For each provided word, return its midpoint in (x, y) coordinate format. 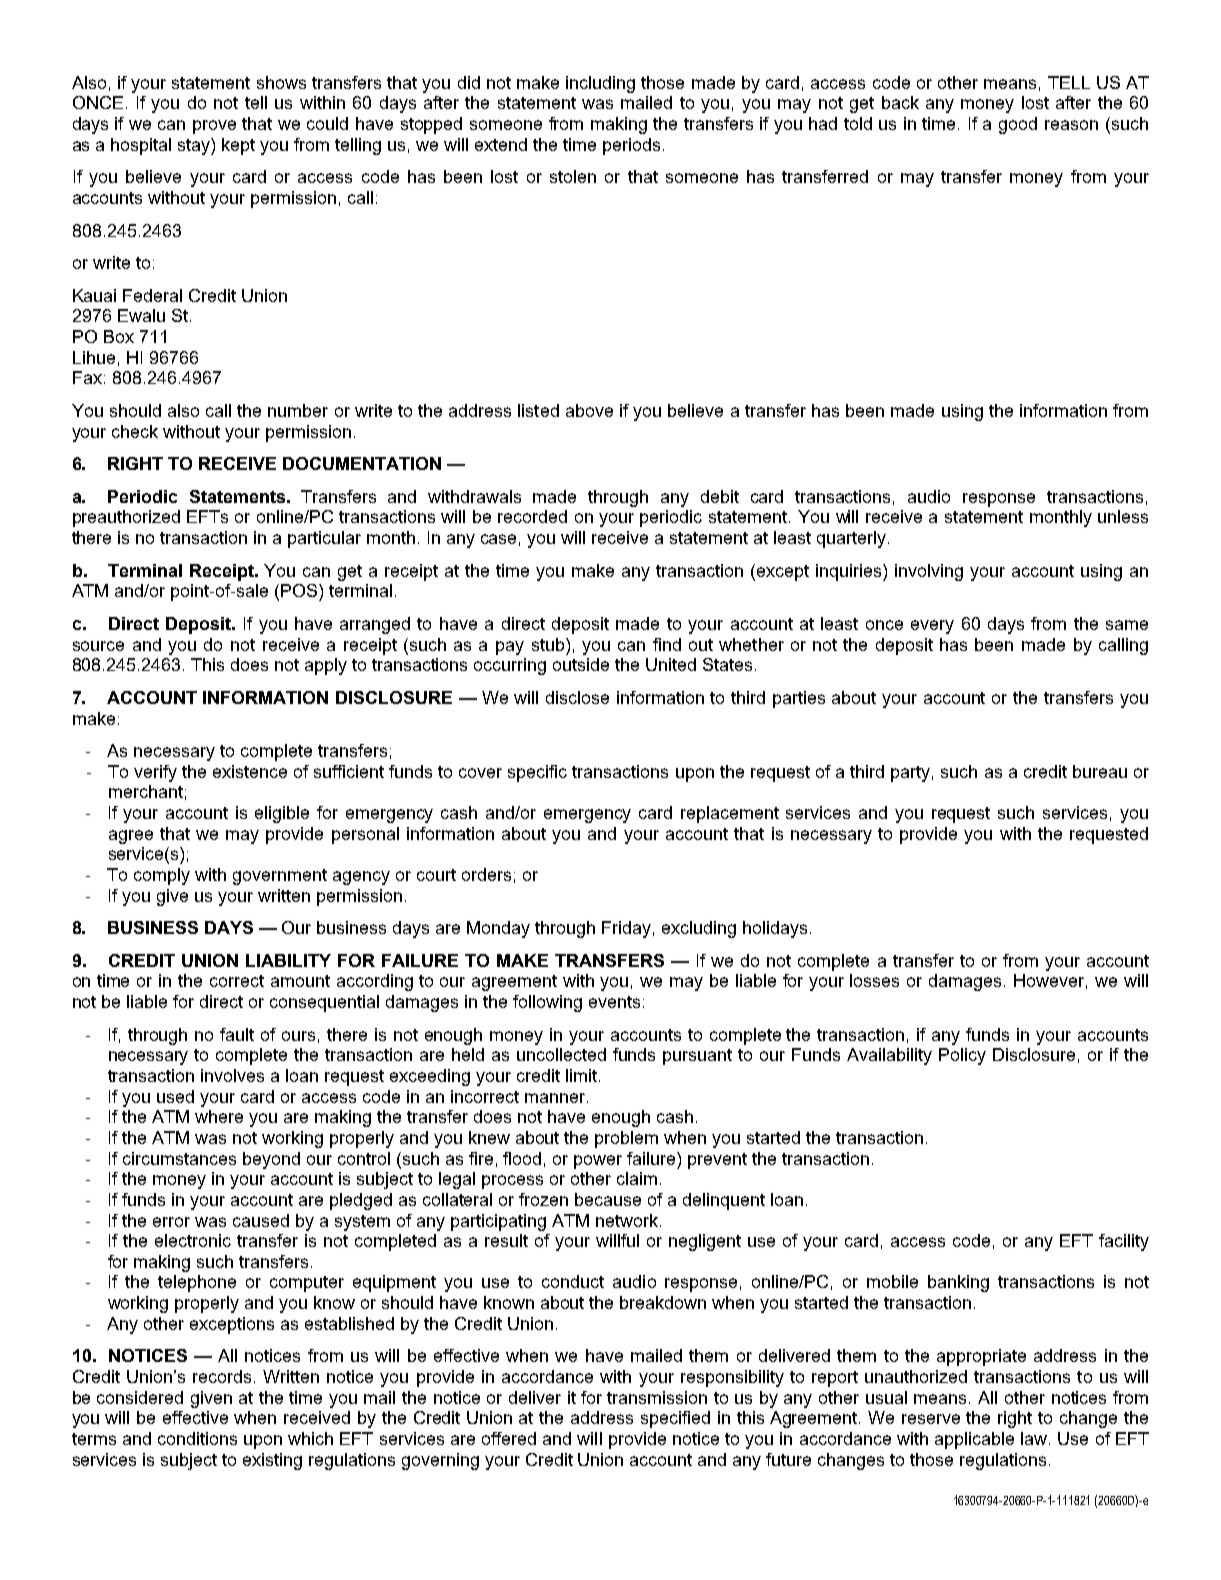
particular (324, 539)
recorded (532, 516)
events (614, 1002)
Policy (962, 1056)
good (1018, 125)
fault (237, 1034)
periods (631, 146)
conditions (197, 1438)
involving (929, 572)
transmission (657, 1397)
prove (214, 127)
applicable (974, 1440)
